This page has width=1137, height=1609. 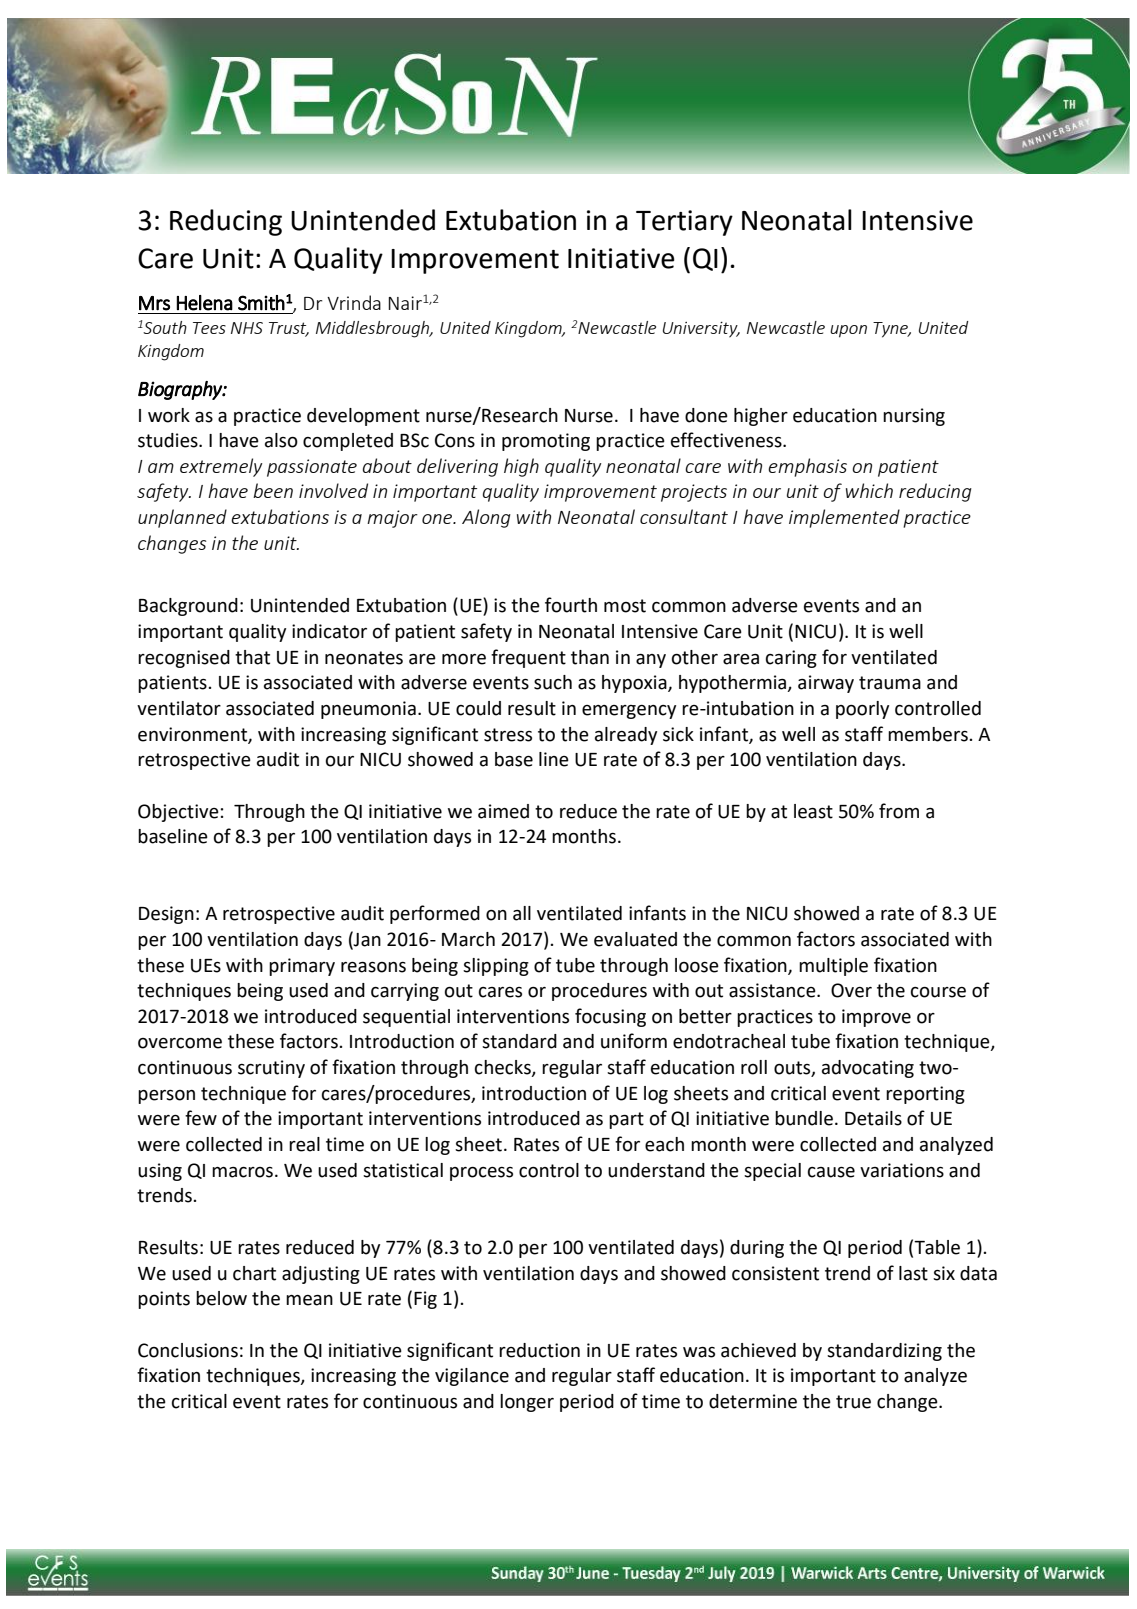 What do you see at coordinates (178, 813) in the page?
I see `Objective` at bounding box center [178, 813].
